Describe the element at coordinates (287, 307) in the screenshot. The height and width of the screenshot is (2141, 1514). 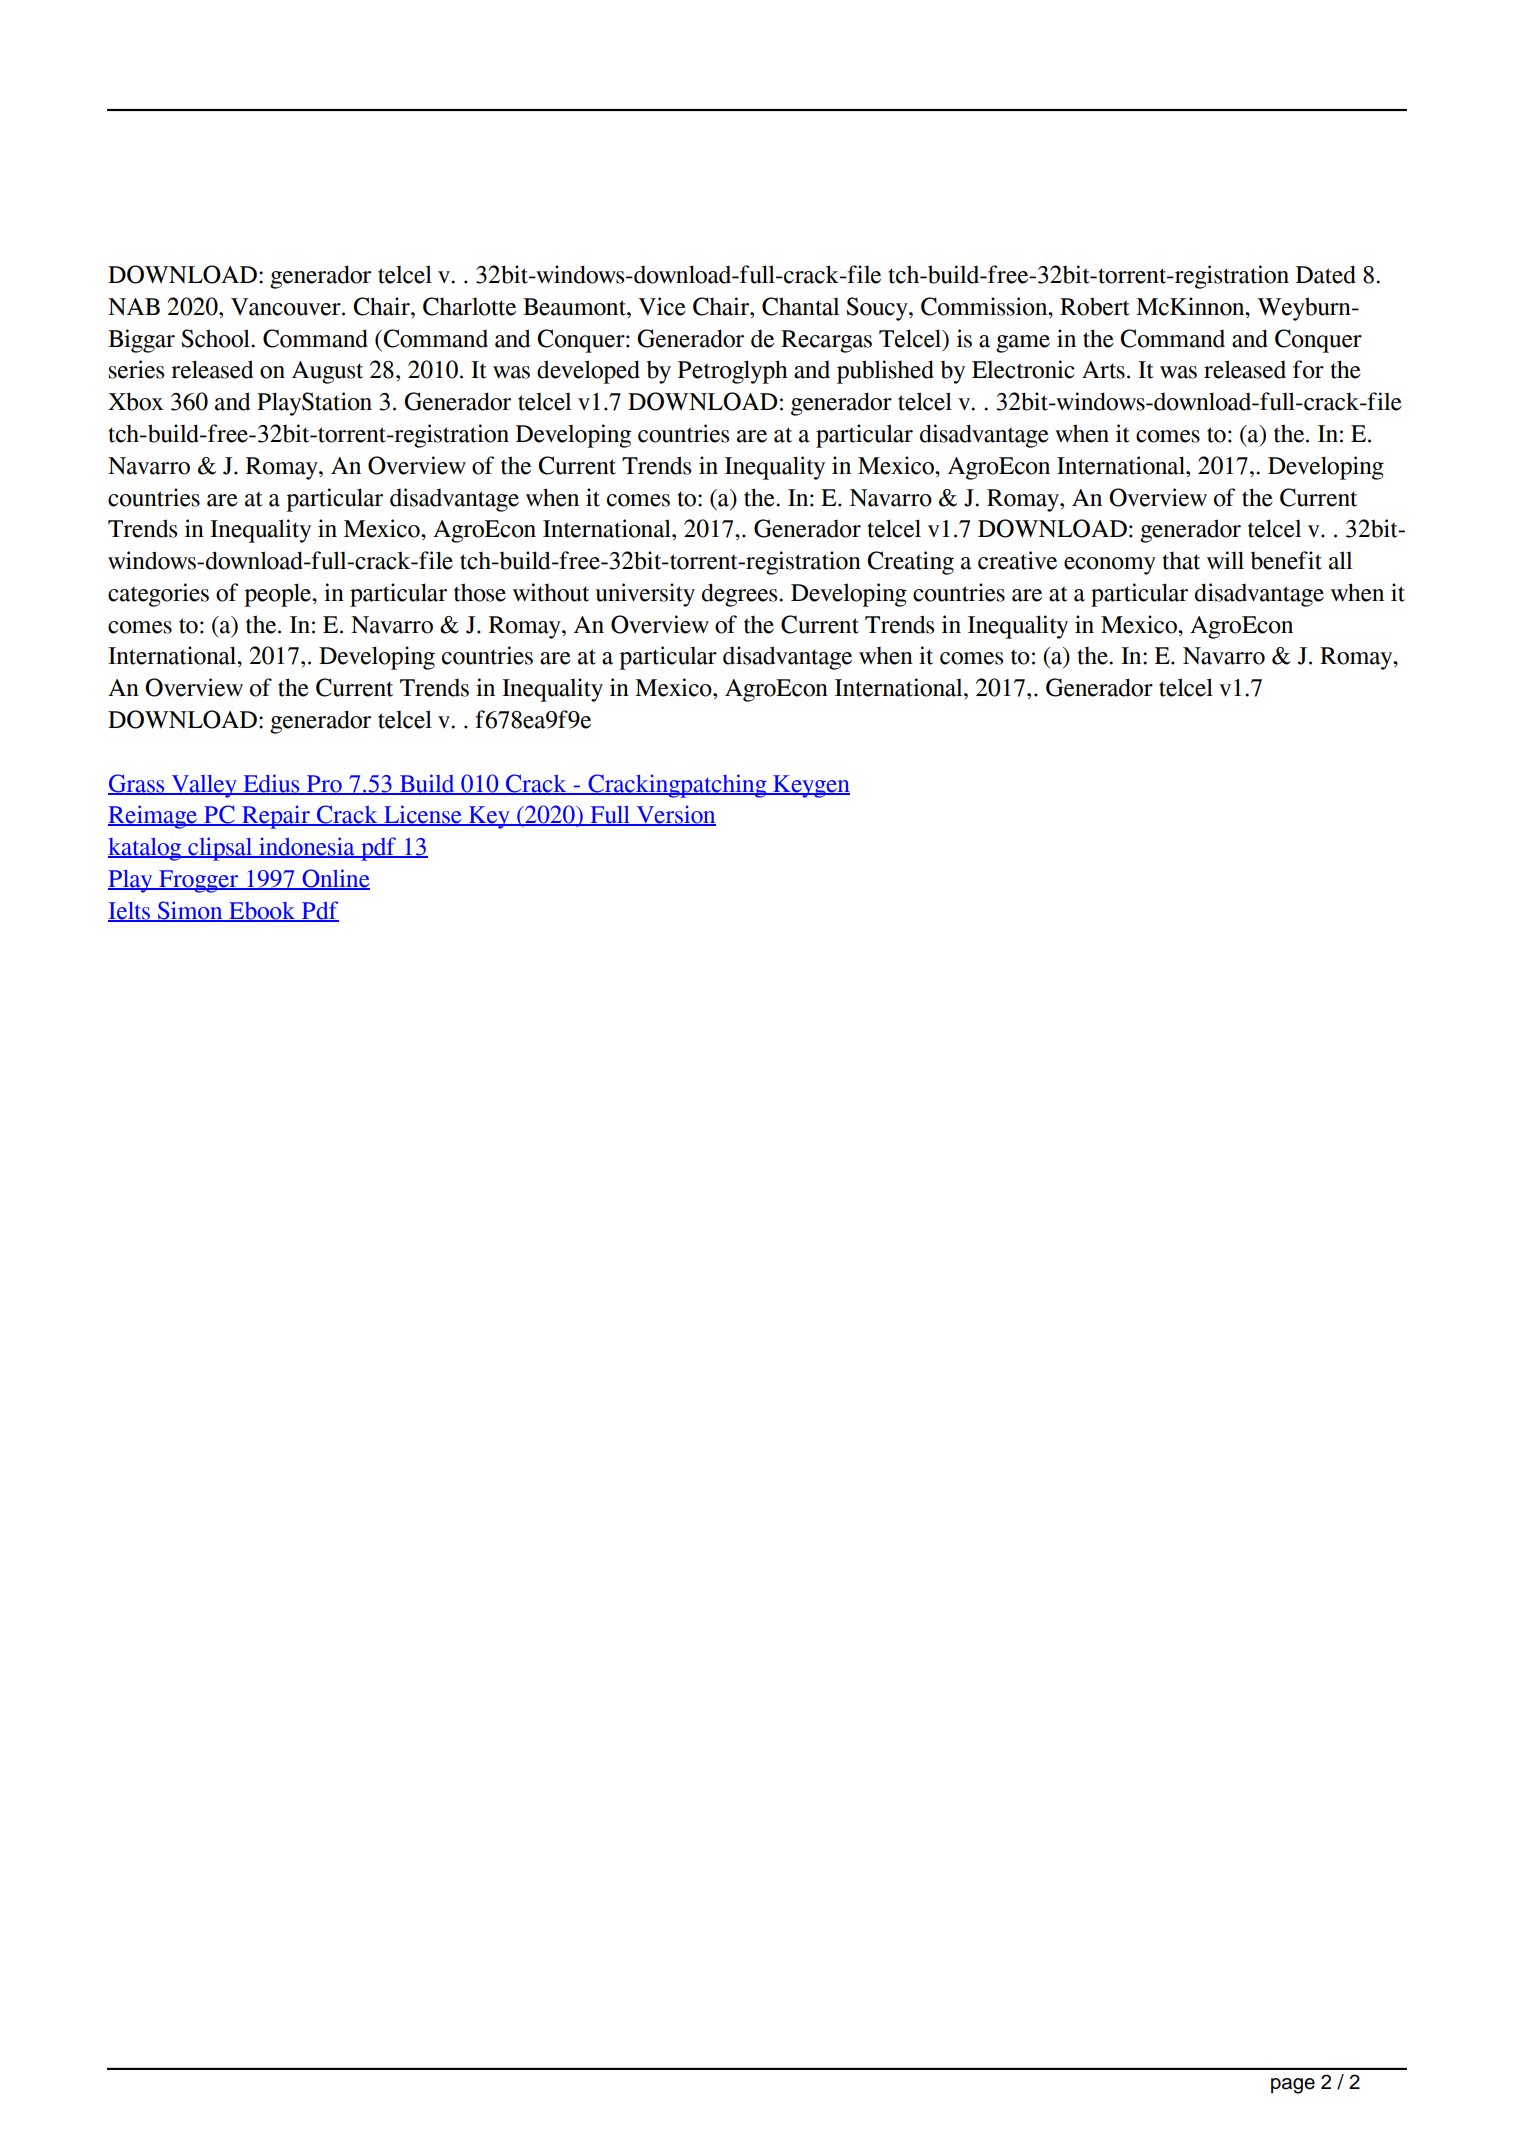
I see `Vancouver` at that location.
